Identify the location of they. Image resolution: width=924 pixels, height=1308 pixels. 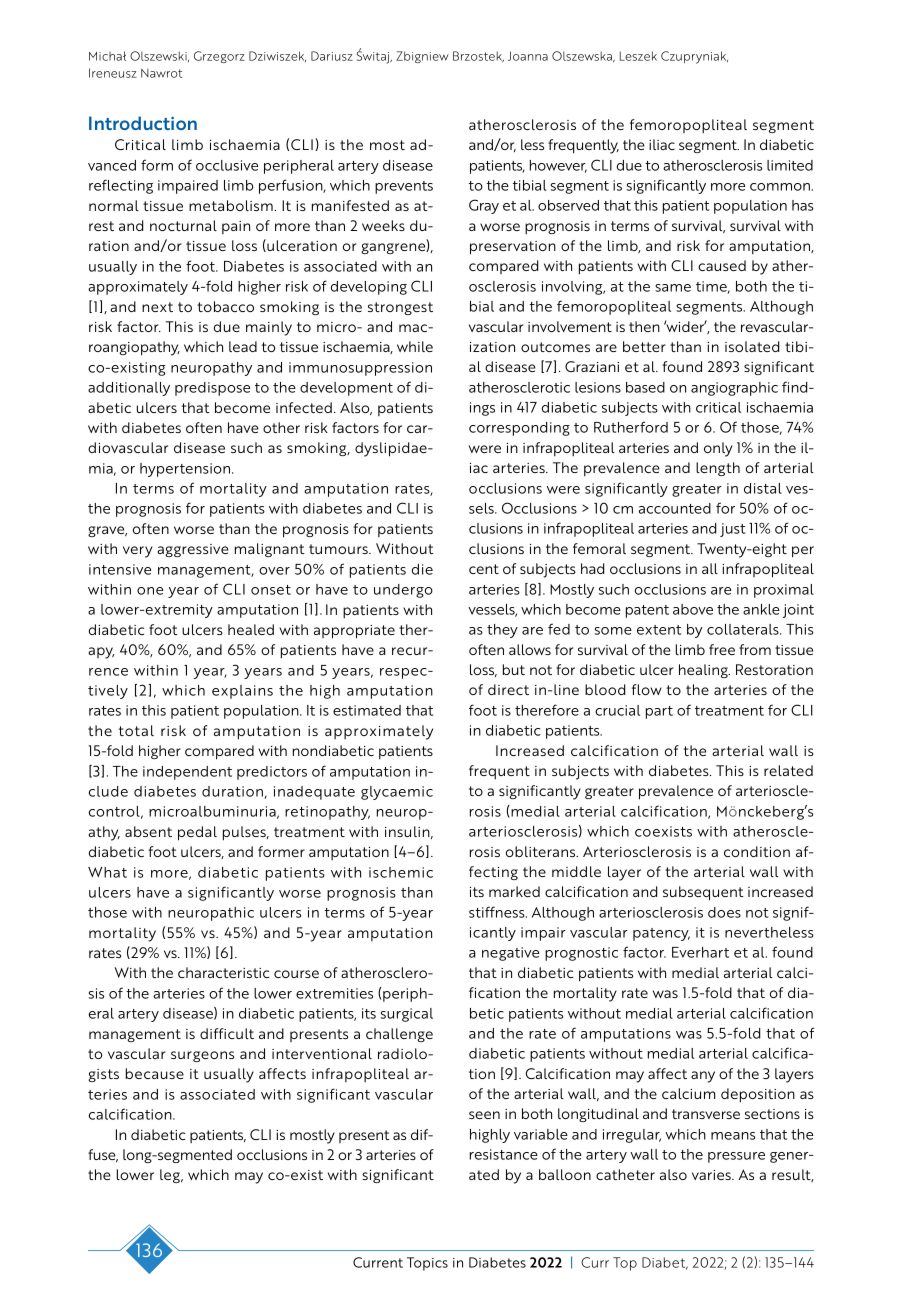
(502, 631).
